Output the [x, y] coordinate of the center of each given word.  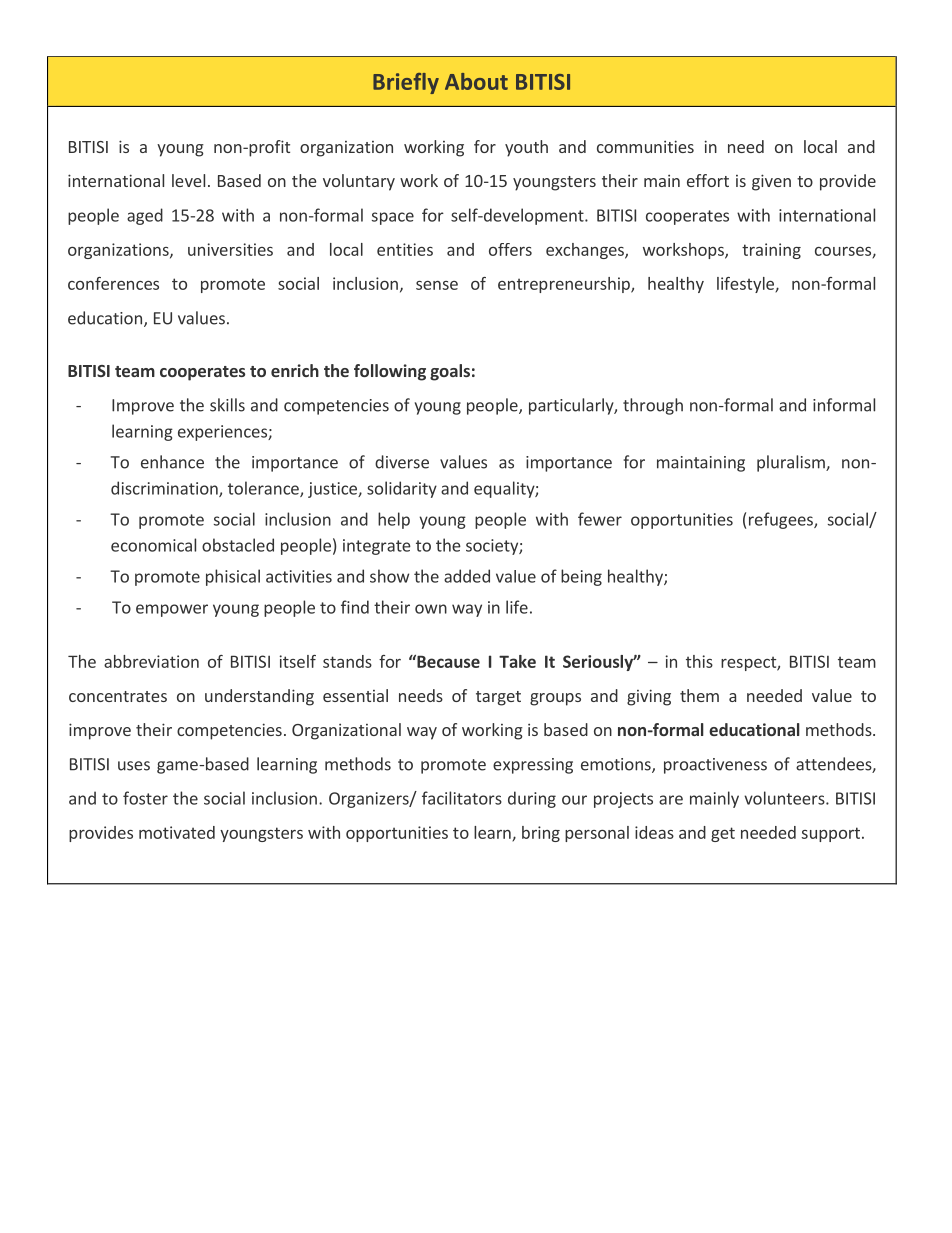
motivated [177, 832]
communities [645, 146]
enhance [172, 462]
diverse [402, 462]
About [476, 81]
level [188, 180]
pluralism [792, 463]
